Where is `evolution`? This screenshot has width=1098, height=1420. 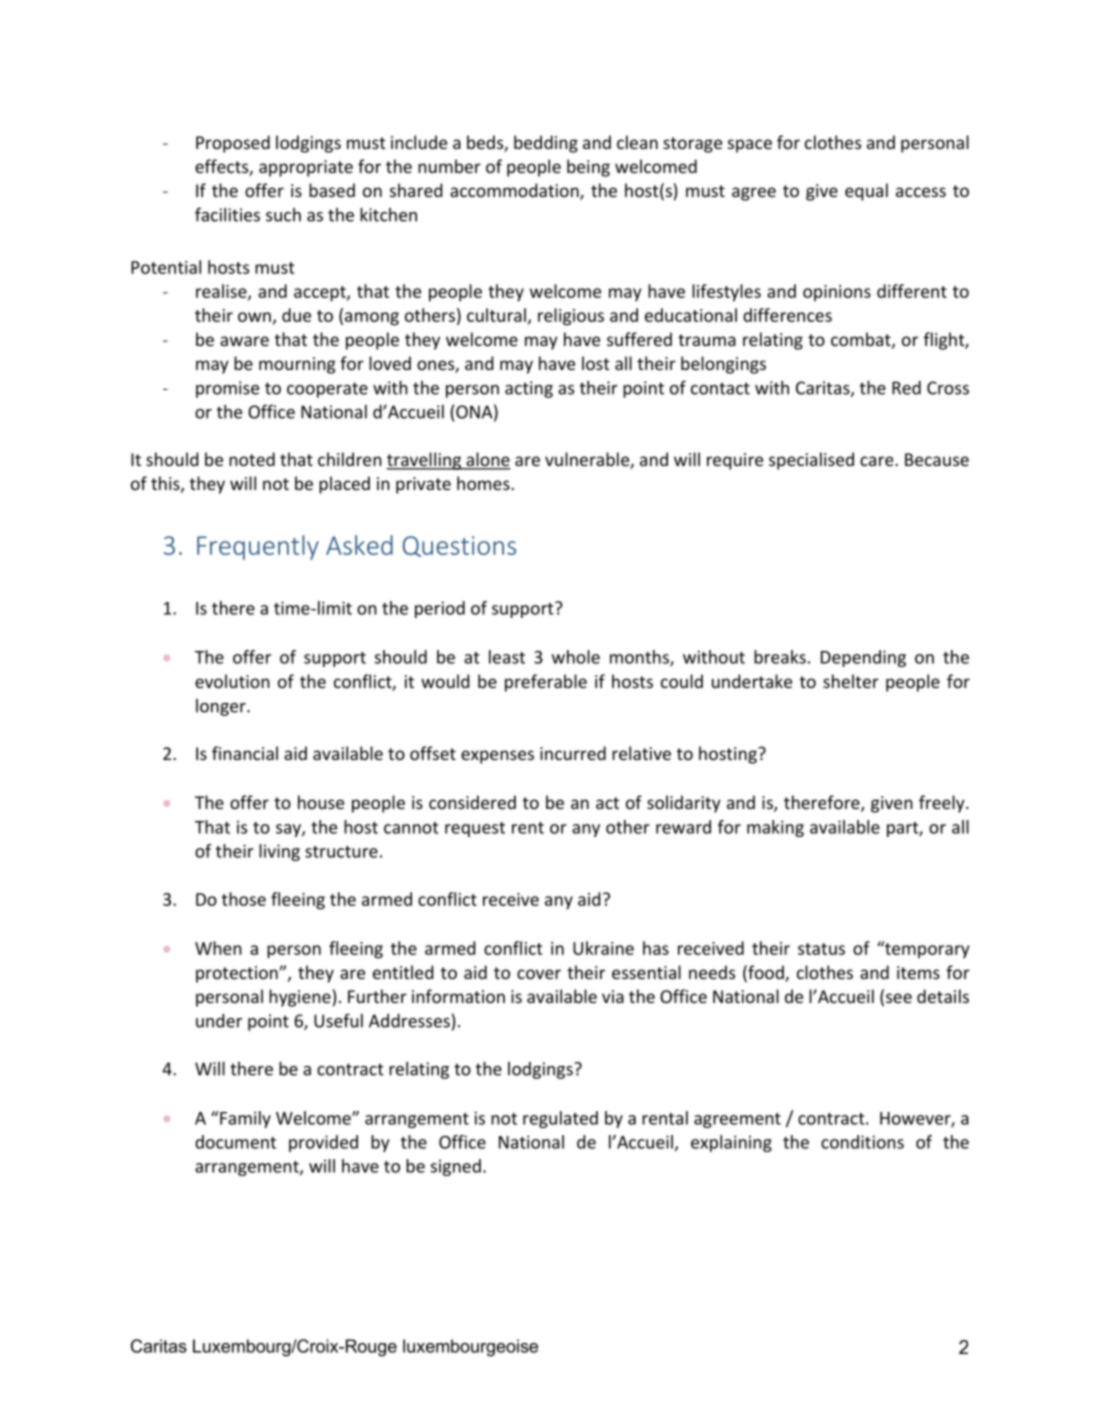 evolution is located at coordinates (232, 681).
